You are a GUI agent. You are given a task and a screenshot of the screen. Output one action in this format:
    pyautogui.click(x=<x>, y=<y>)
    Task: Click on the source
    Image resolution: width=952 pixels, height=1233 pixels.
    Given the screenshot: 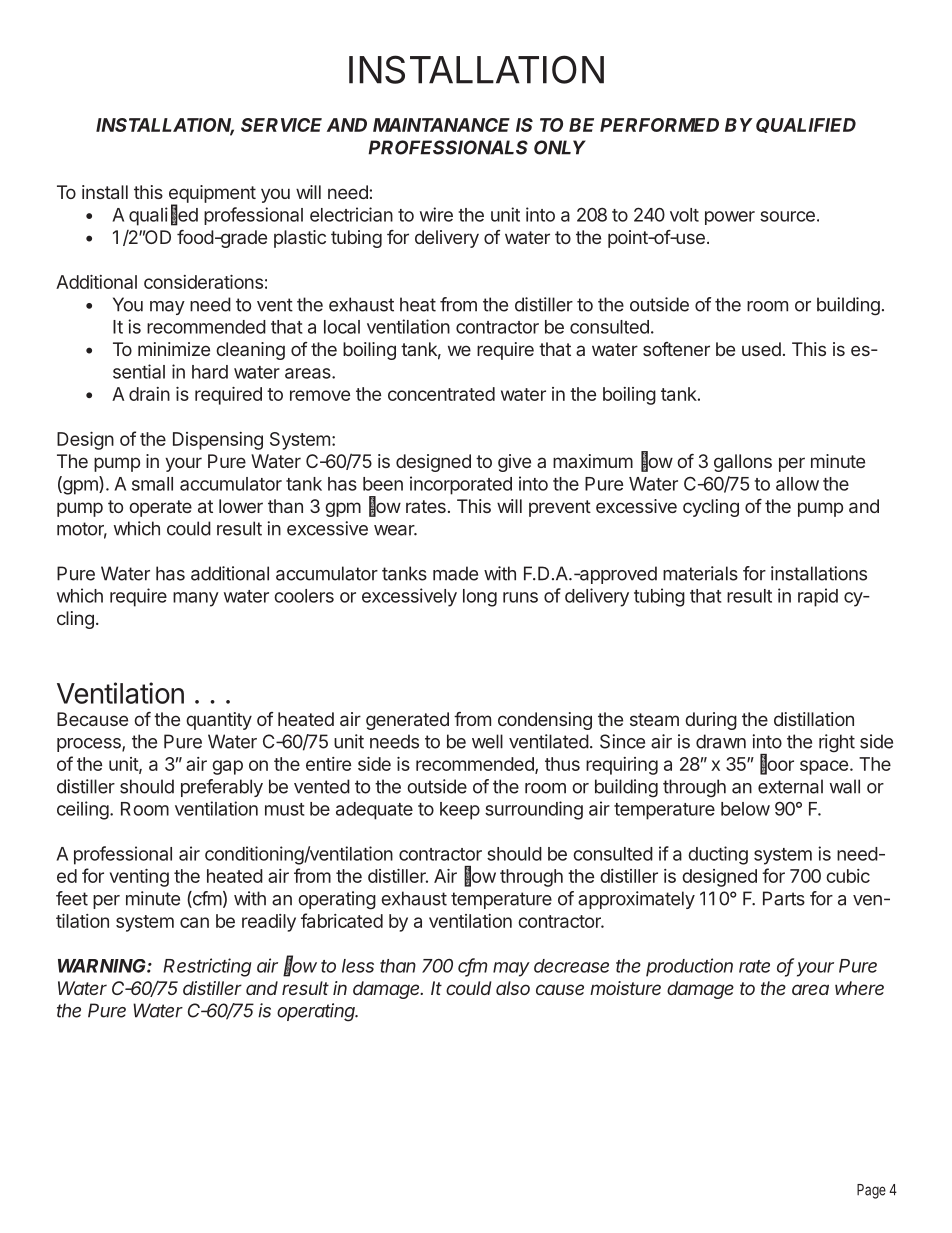 What is the action you would take?
    pyautogui.click(x=787, y=216)
